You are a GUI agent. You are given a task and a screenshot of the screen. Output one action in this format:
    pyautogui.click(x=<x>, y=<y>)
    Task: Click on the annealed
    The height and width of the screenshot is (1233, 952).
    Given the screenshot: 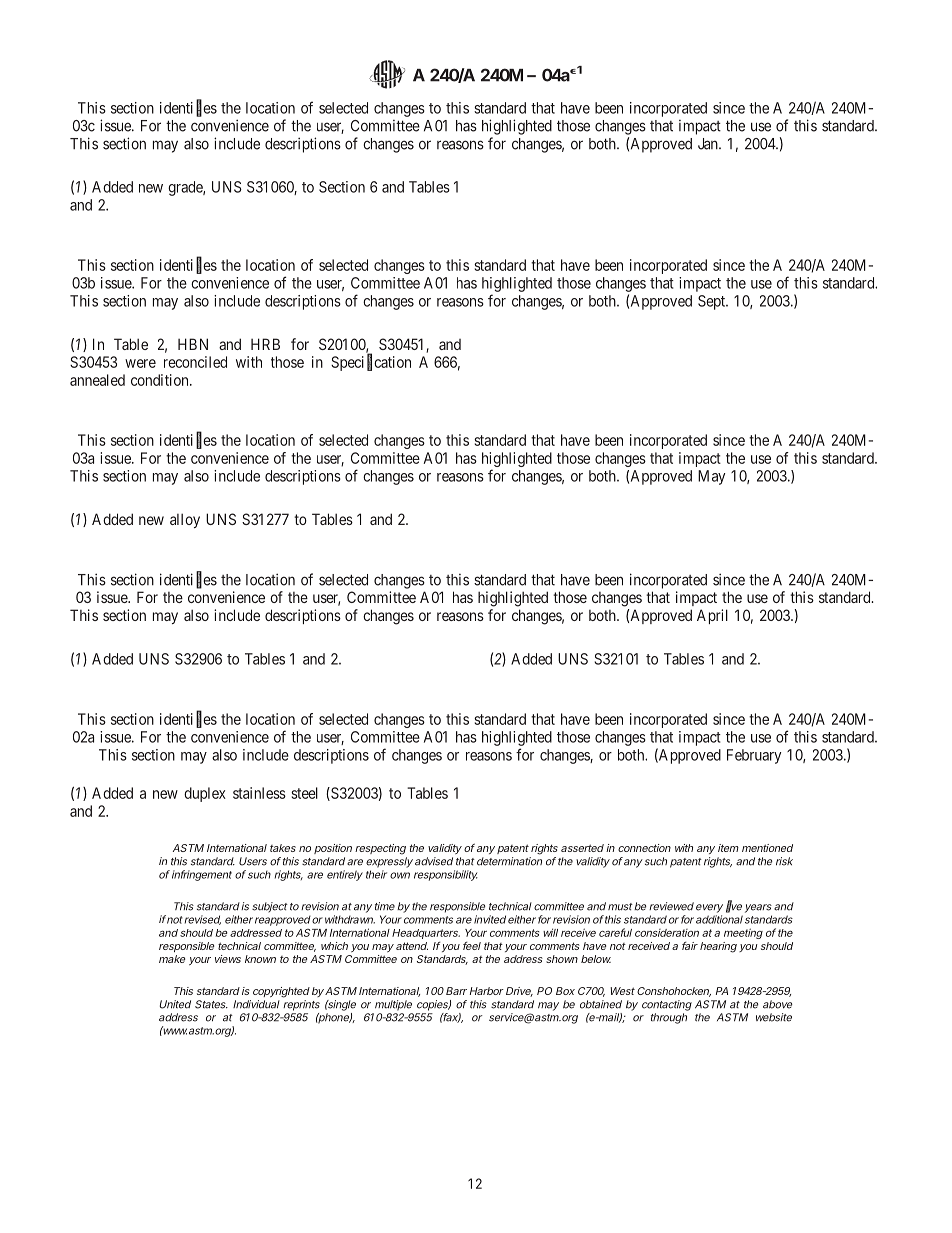 What is the action you would take?
    pyautogui.click(x=97, y=380)
